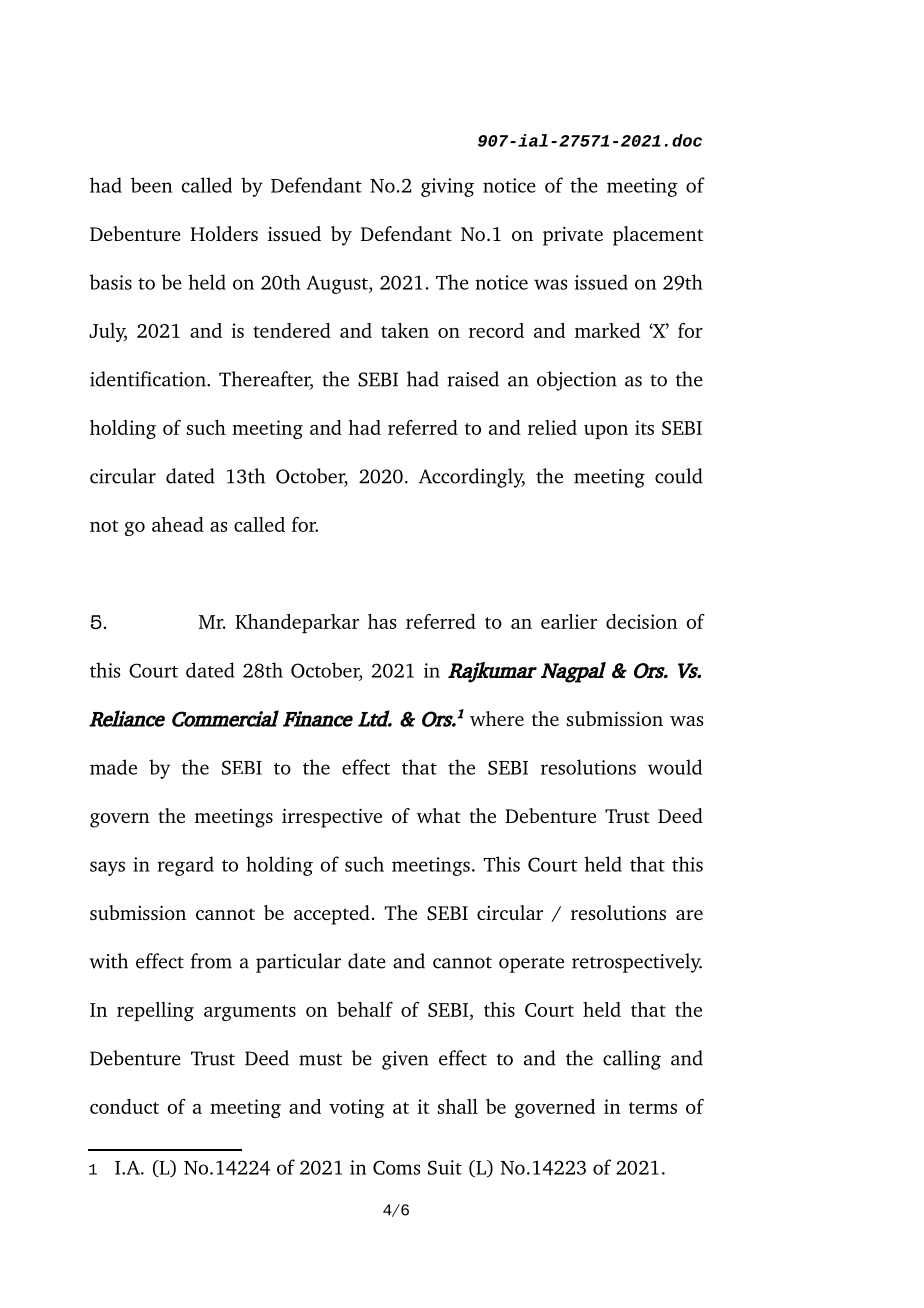  Describe the element at coordinates (151, 185) in the document. I see `been` at that location.
